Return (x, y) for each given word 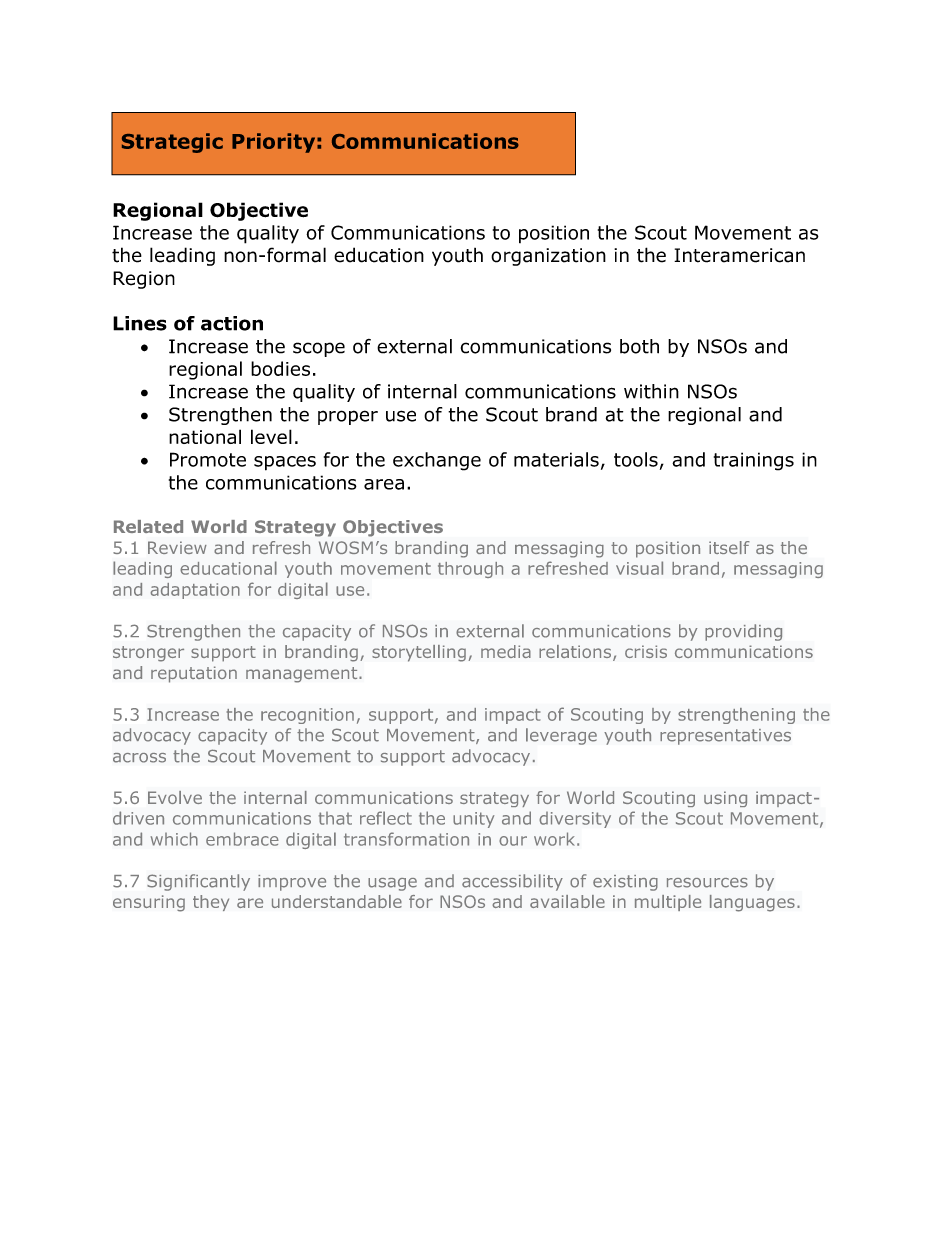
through (470, 570)
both (639, 346)
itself (729, 547)
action (232, 323)
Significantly (198, 882)
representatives (725, 737)
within (651, 391)
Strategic (172, 143)
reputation (194, 674)
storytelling (419, 653)
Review (177, 547)
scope (319, 349)
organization (548, 257)
